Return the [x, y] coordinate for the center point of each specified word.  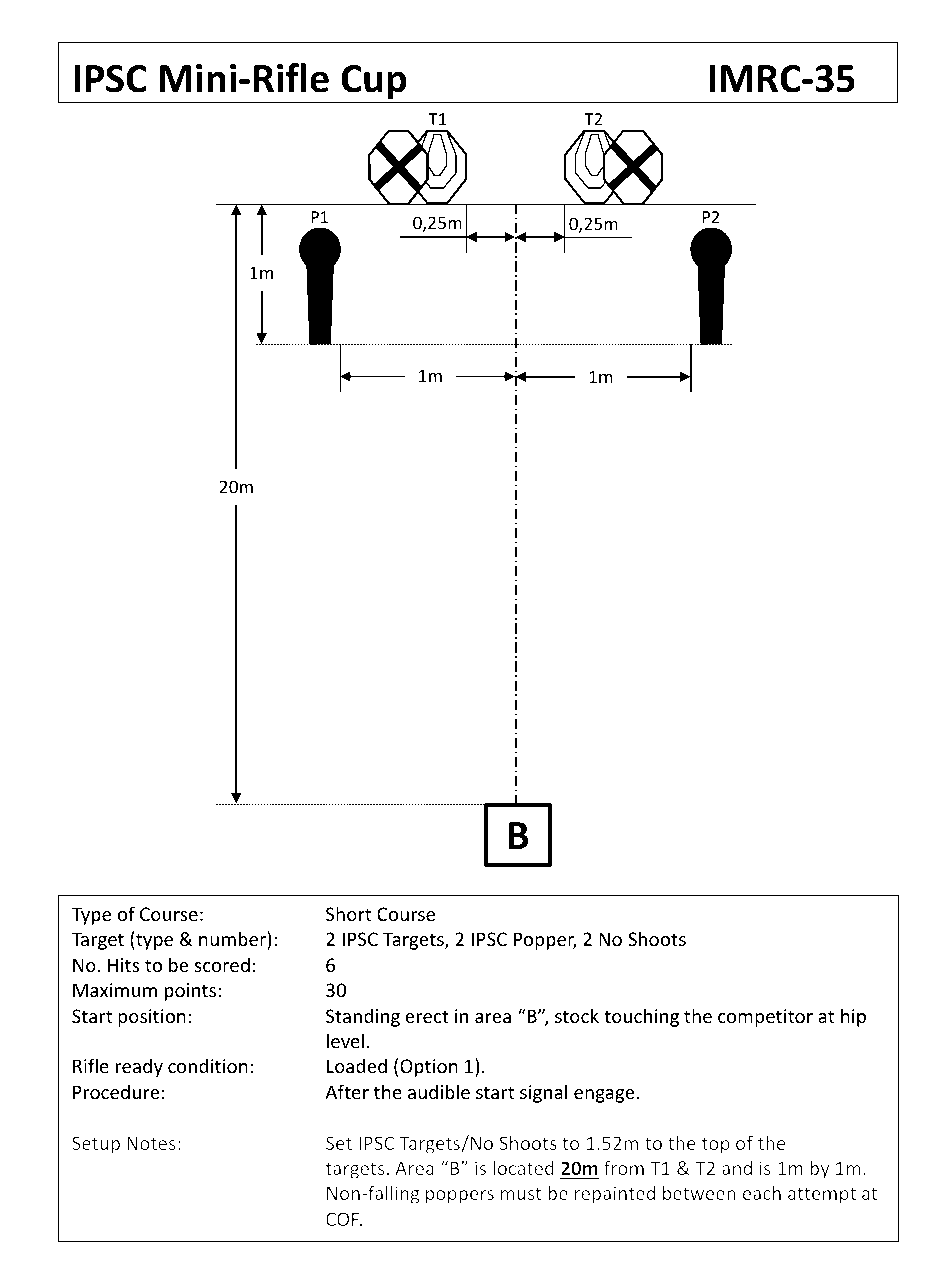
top [716, 1145]
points [192, 992]
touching [641, 1017]
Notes [151, 1143]
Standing [363, 1017]
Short [348, 913]
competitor [765, 1018]
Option [429, 1068]
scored [222, 964]
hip [853, 1017]
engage [604, 1096]
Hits [123, 965]
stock [577, 1015]
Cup [374, 84]
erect [427, 1016]
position [152, 1018]
